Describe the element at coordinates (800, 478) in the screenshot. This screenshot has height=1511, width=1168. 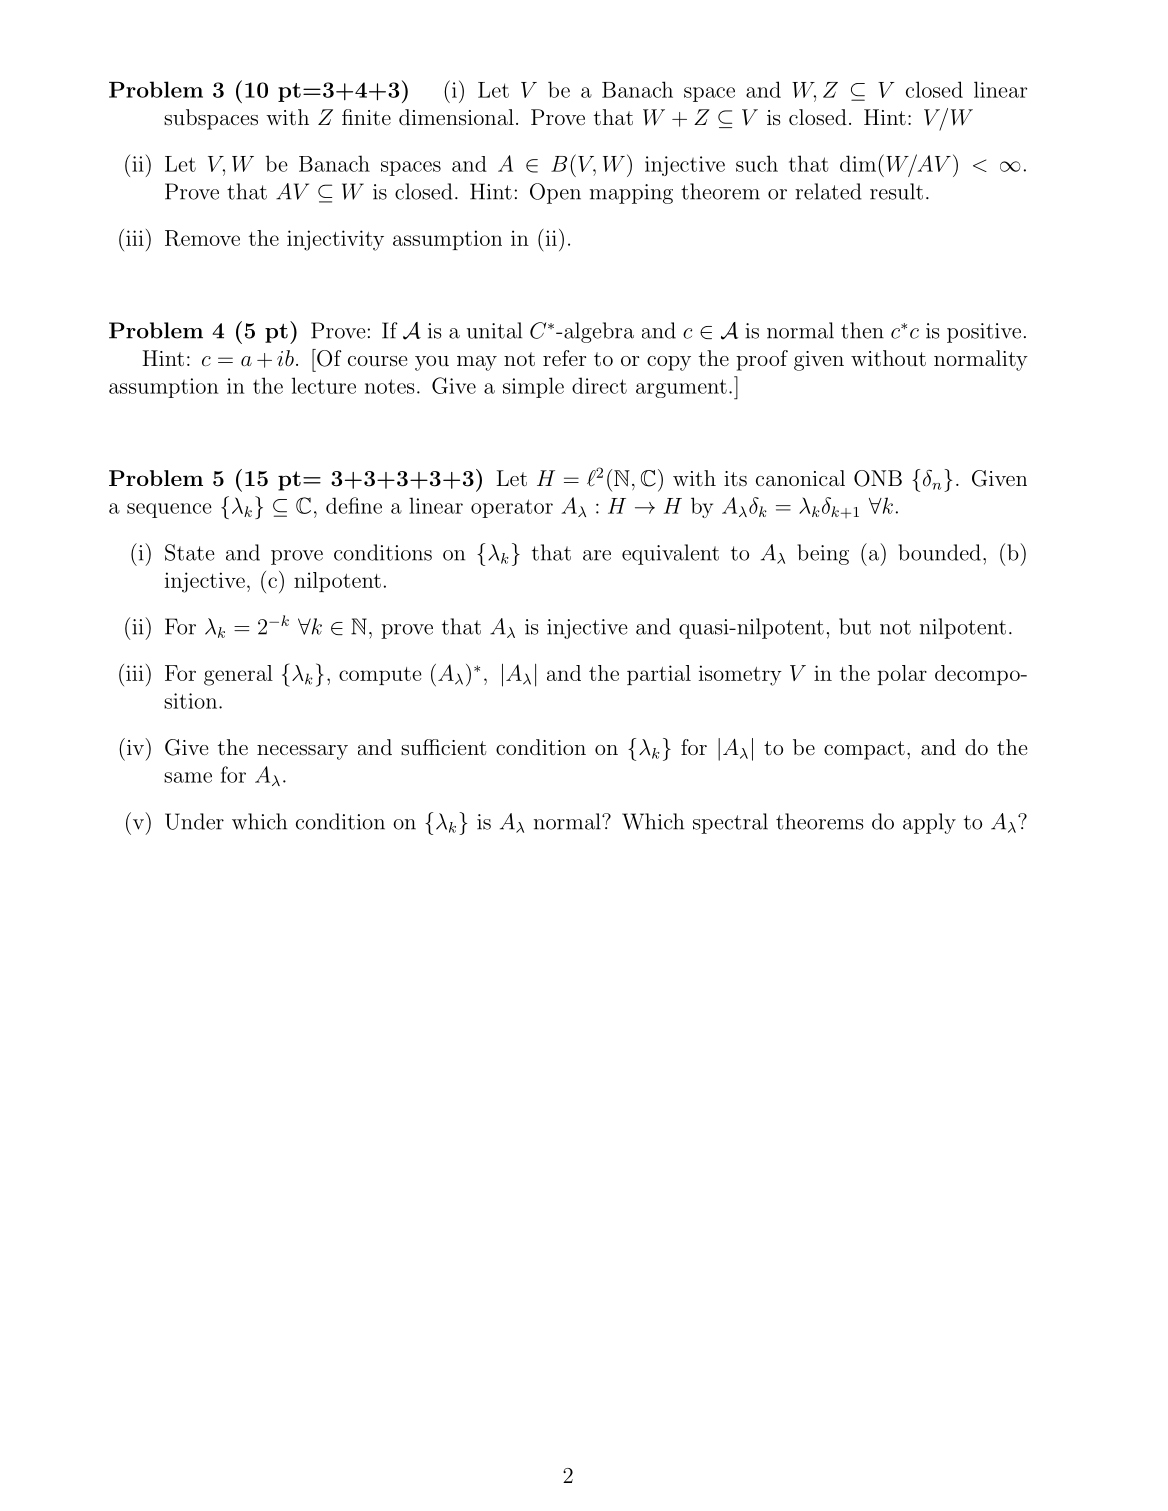
I see `canonical` at that location.
